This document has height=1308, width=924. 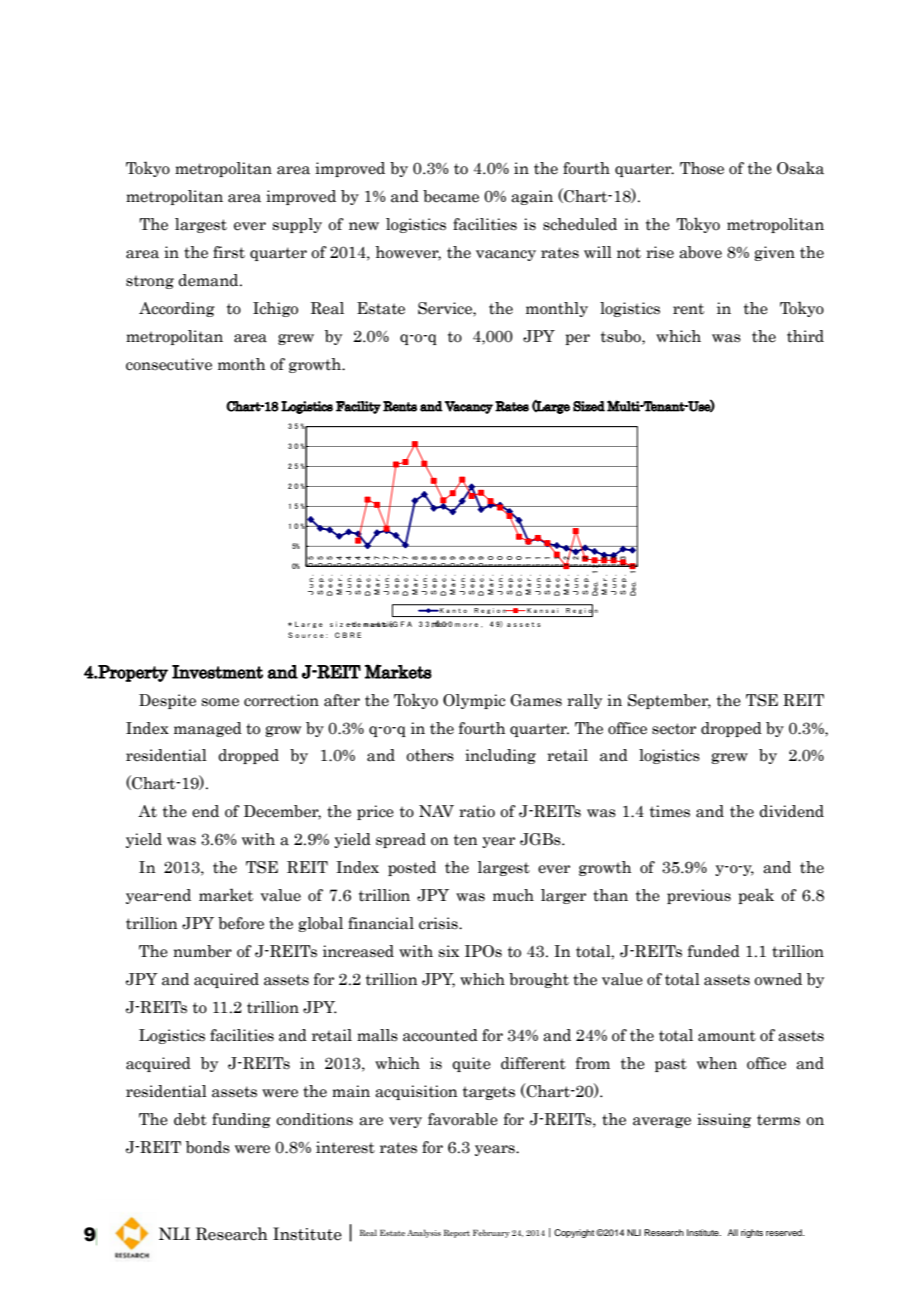 I want to click on September, so click(x=669, y=701).
